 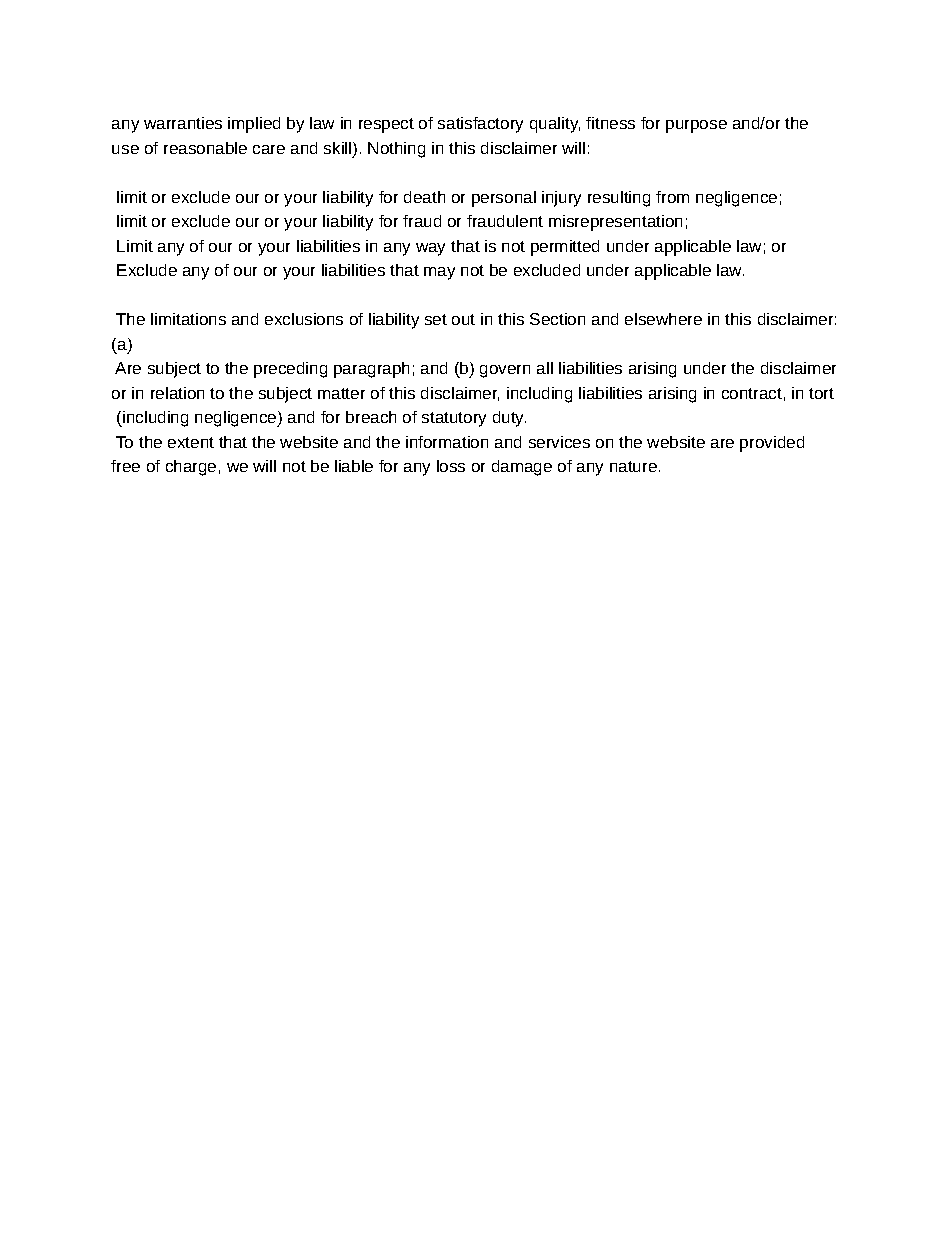 I want to click on may, so click(x=439, y=273).
